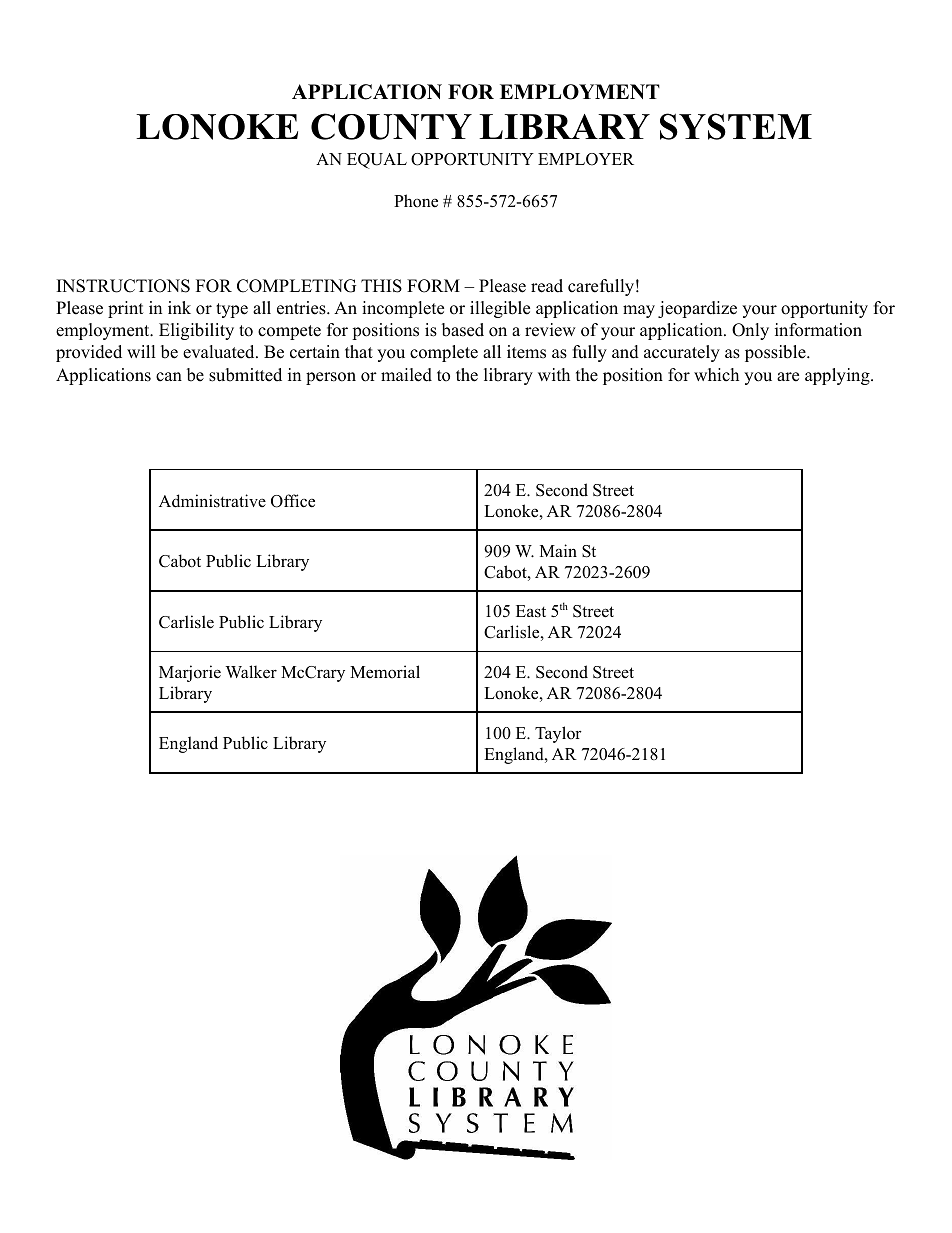 The height and width of the screenshot is (1233, 952). I want to click on Taylor, so click(558, 734).
